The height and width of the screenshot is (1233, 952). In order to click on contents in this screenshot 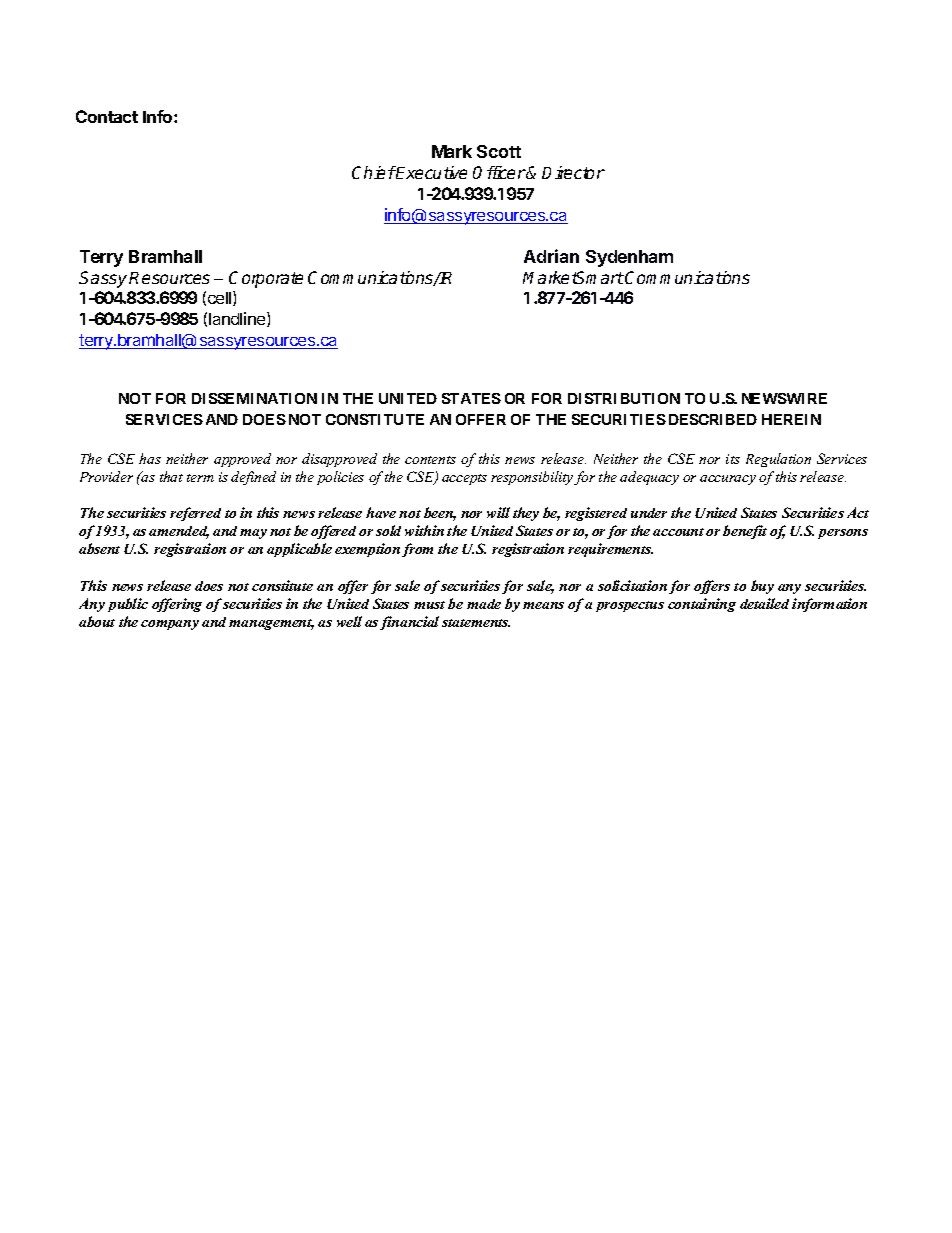, I will do `click(430, 460)`.
